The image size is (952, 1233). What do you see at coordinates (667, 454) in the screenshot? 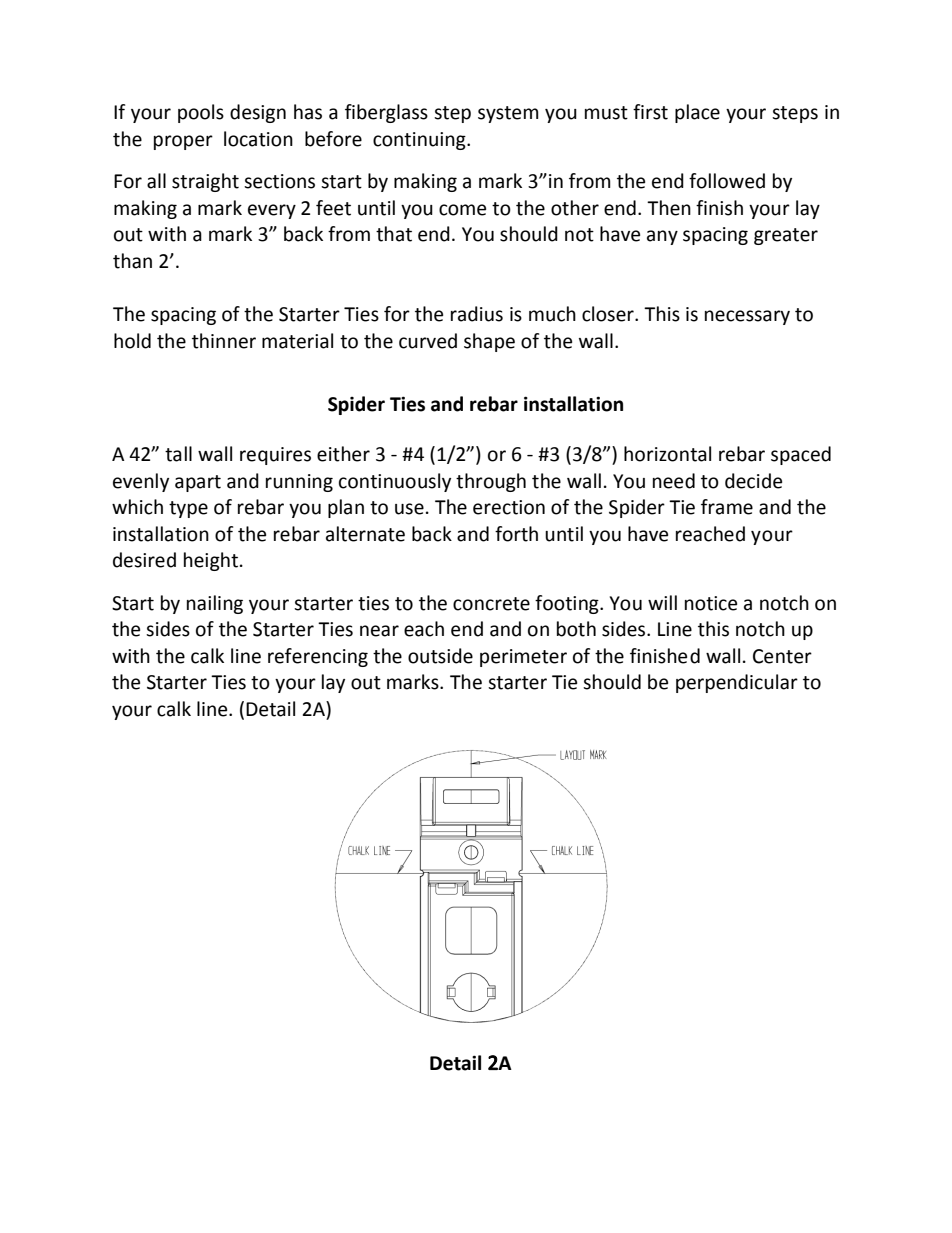
I see `horizontal` at bounding box center [667, 454].
